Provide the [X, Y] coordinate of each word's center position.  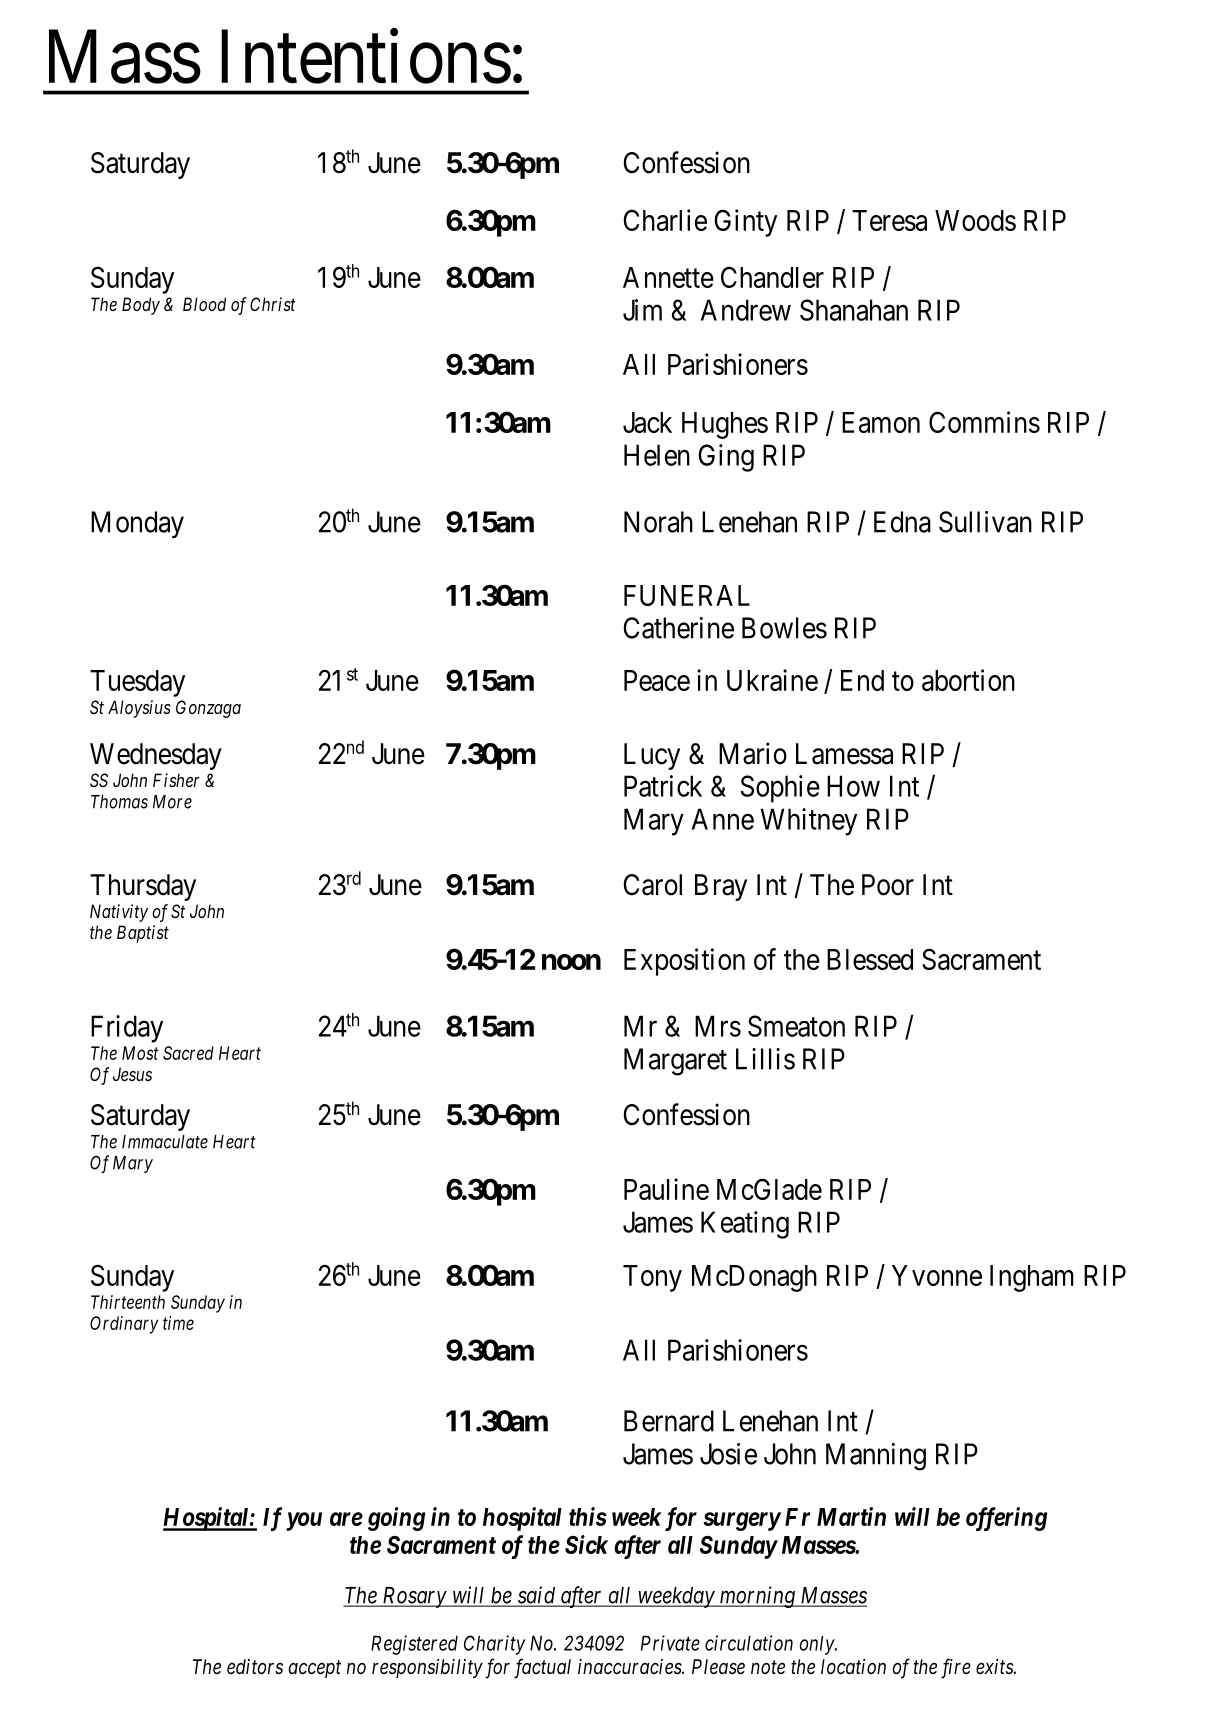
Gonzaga [208, 709]
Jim [642, 310]
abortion [968, 680]
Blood [204, 304]
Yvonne [937, 1275]
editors [255, 1667]
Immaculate [165, 1142]
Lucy [652, 756]
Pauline [666, 1189]
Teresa [889, 220]
